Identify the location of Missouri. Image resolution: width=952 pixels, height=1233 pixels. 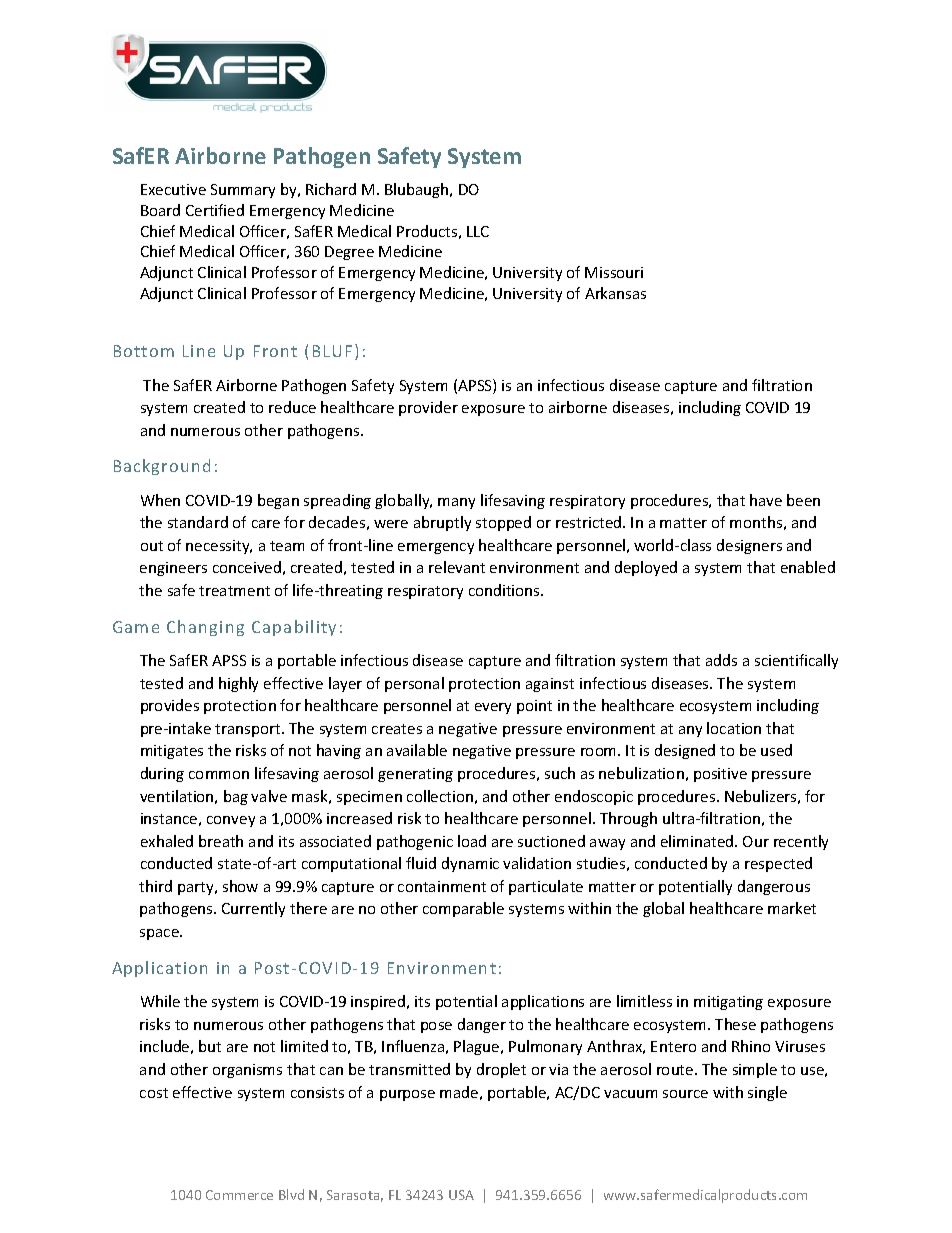
(614, 272).
